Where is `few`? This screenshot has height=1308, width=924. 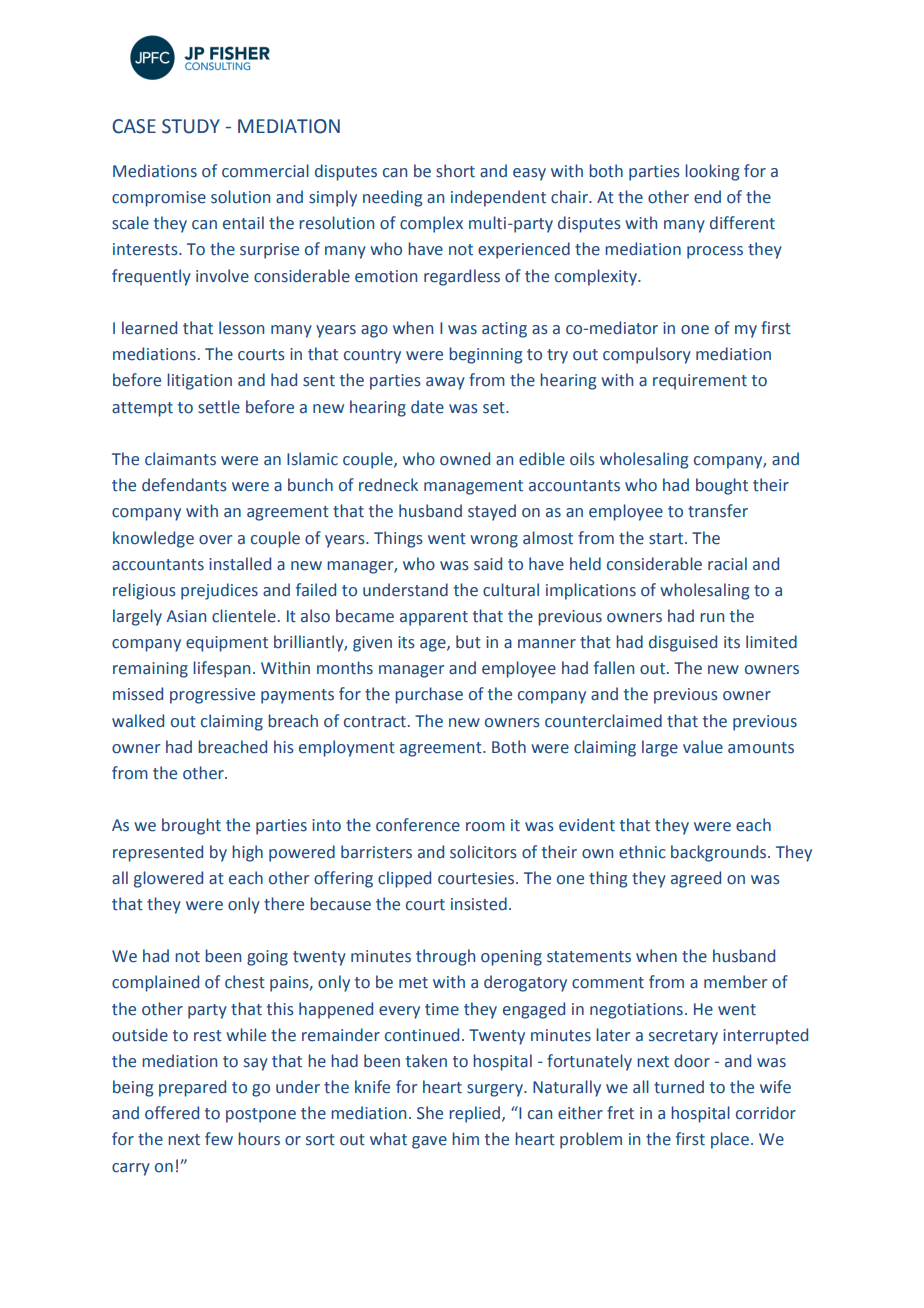 few is located at coordinates (219, 1139).
